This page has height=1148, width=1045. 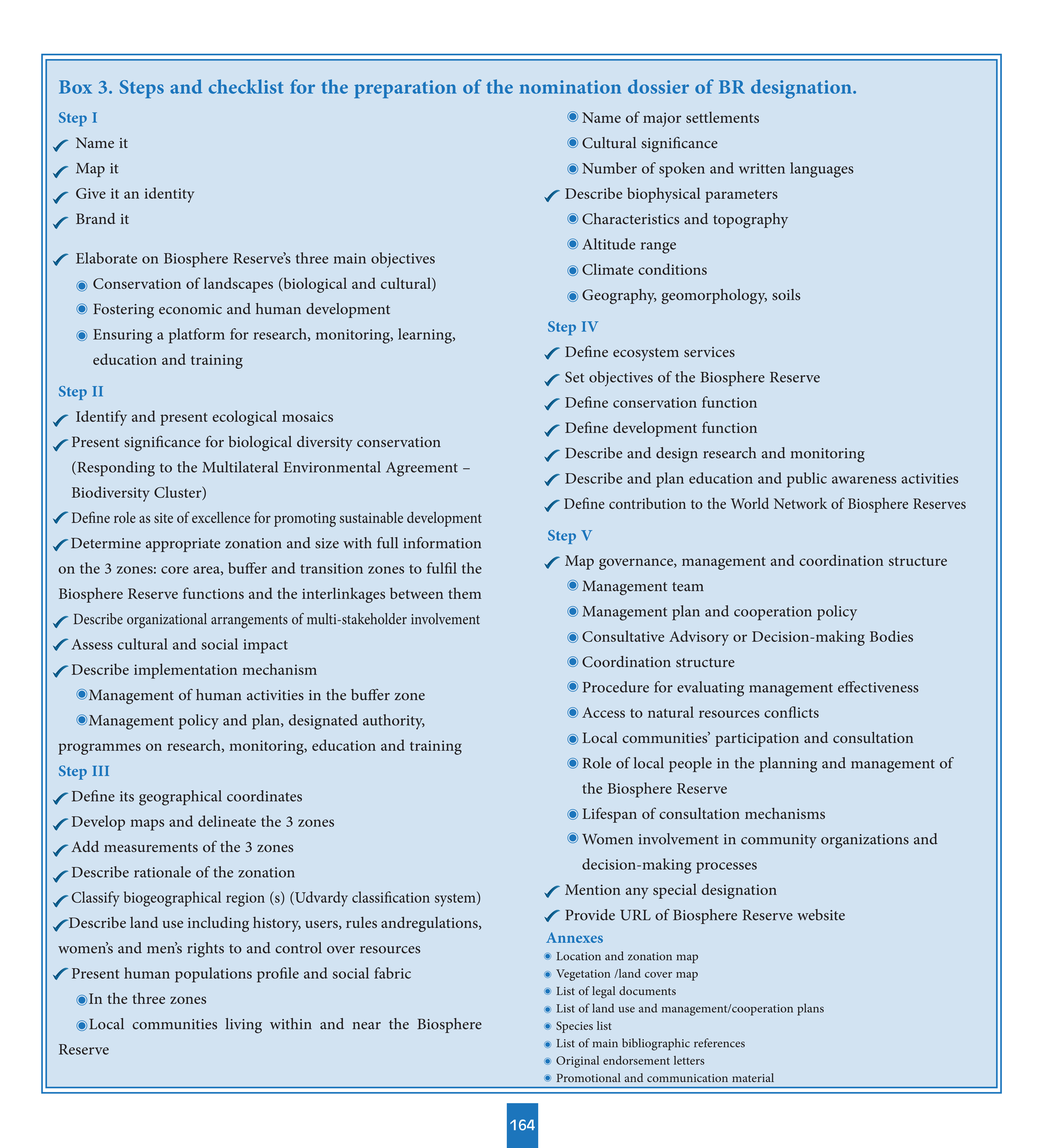 I want to click on them, so click(x=464, y=593).
